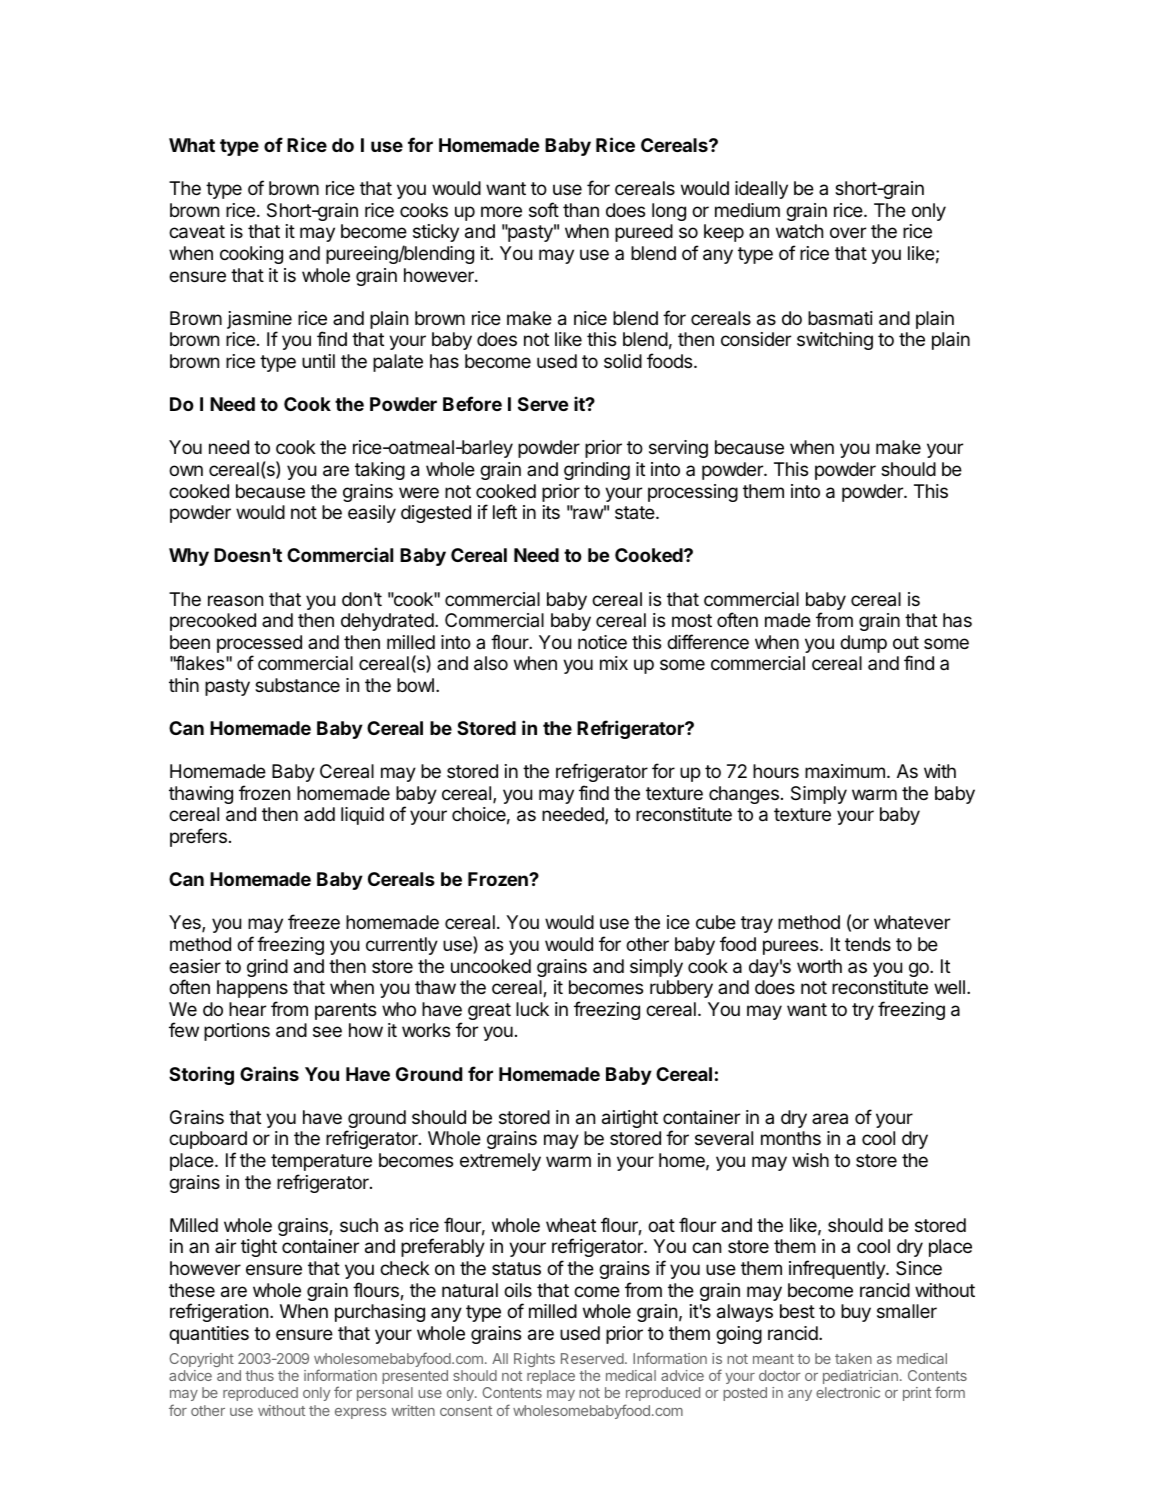 The image size is (1149, 1487). Describe the element at coordinates (581, 210) in the image. I see `than` at that location.
